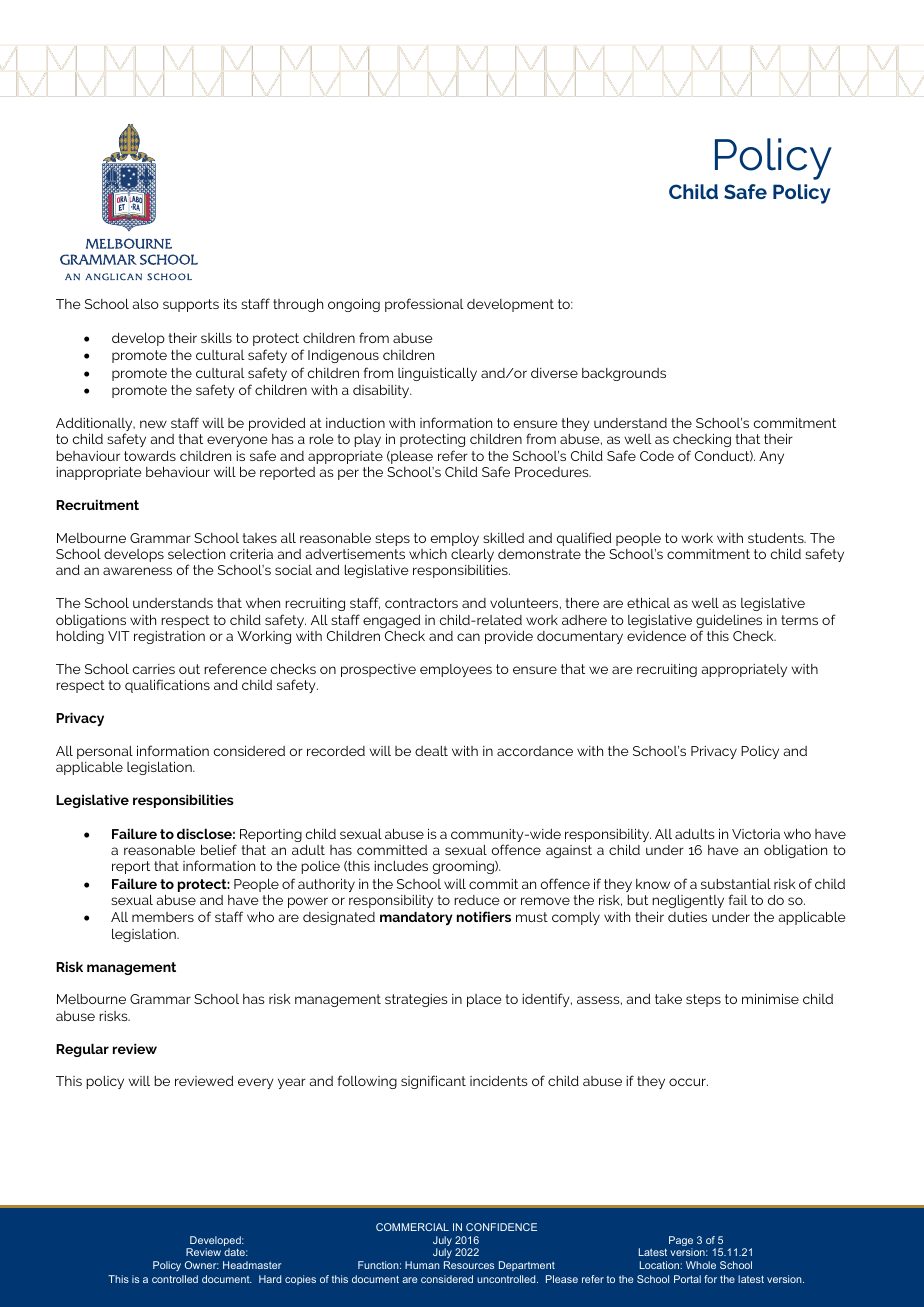  Describe the element at coordinates (202, 1265) in the screenshot. I see `Owner` at that location.
